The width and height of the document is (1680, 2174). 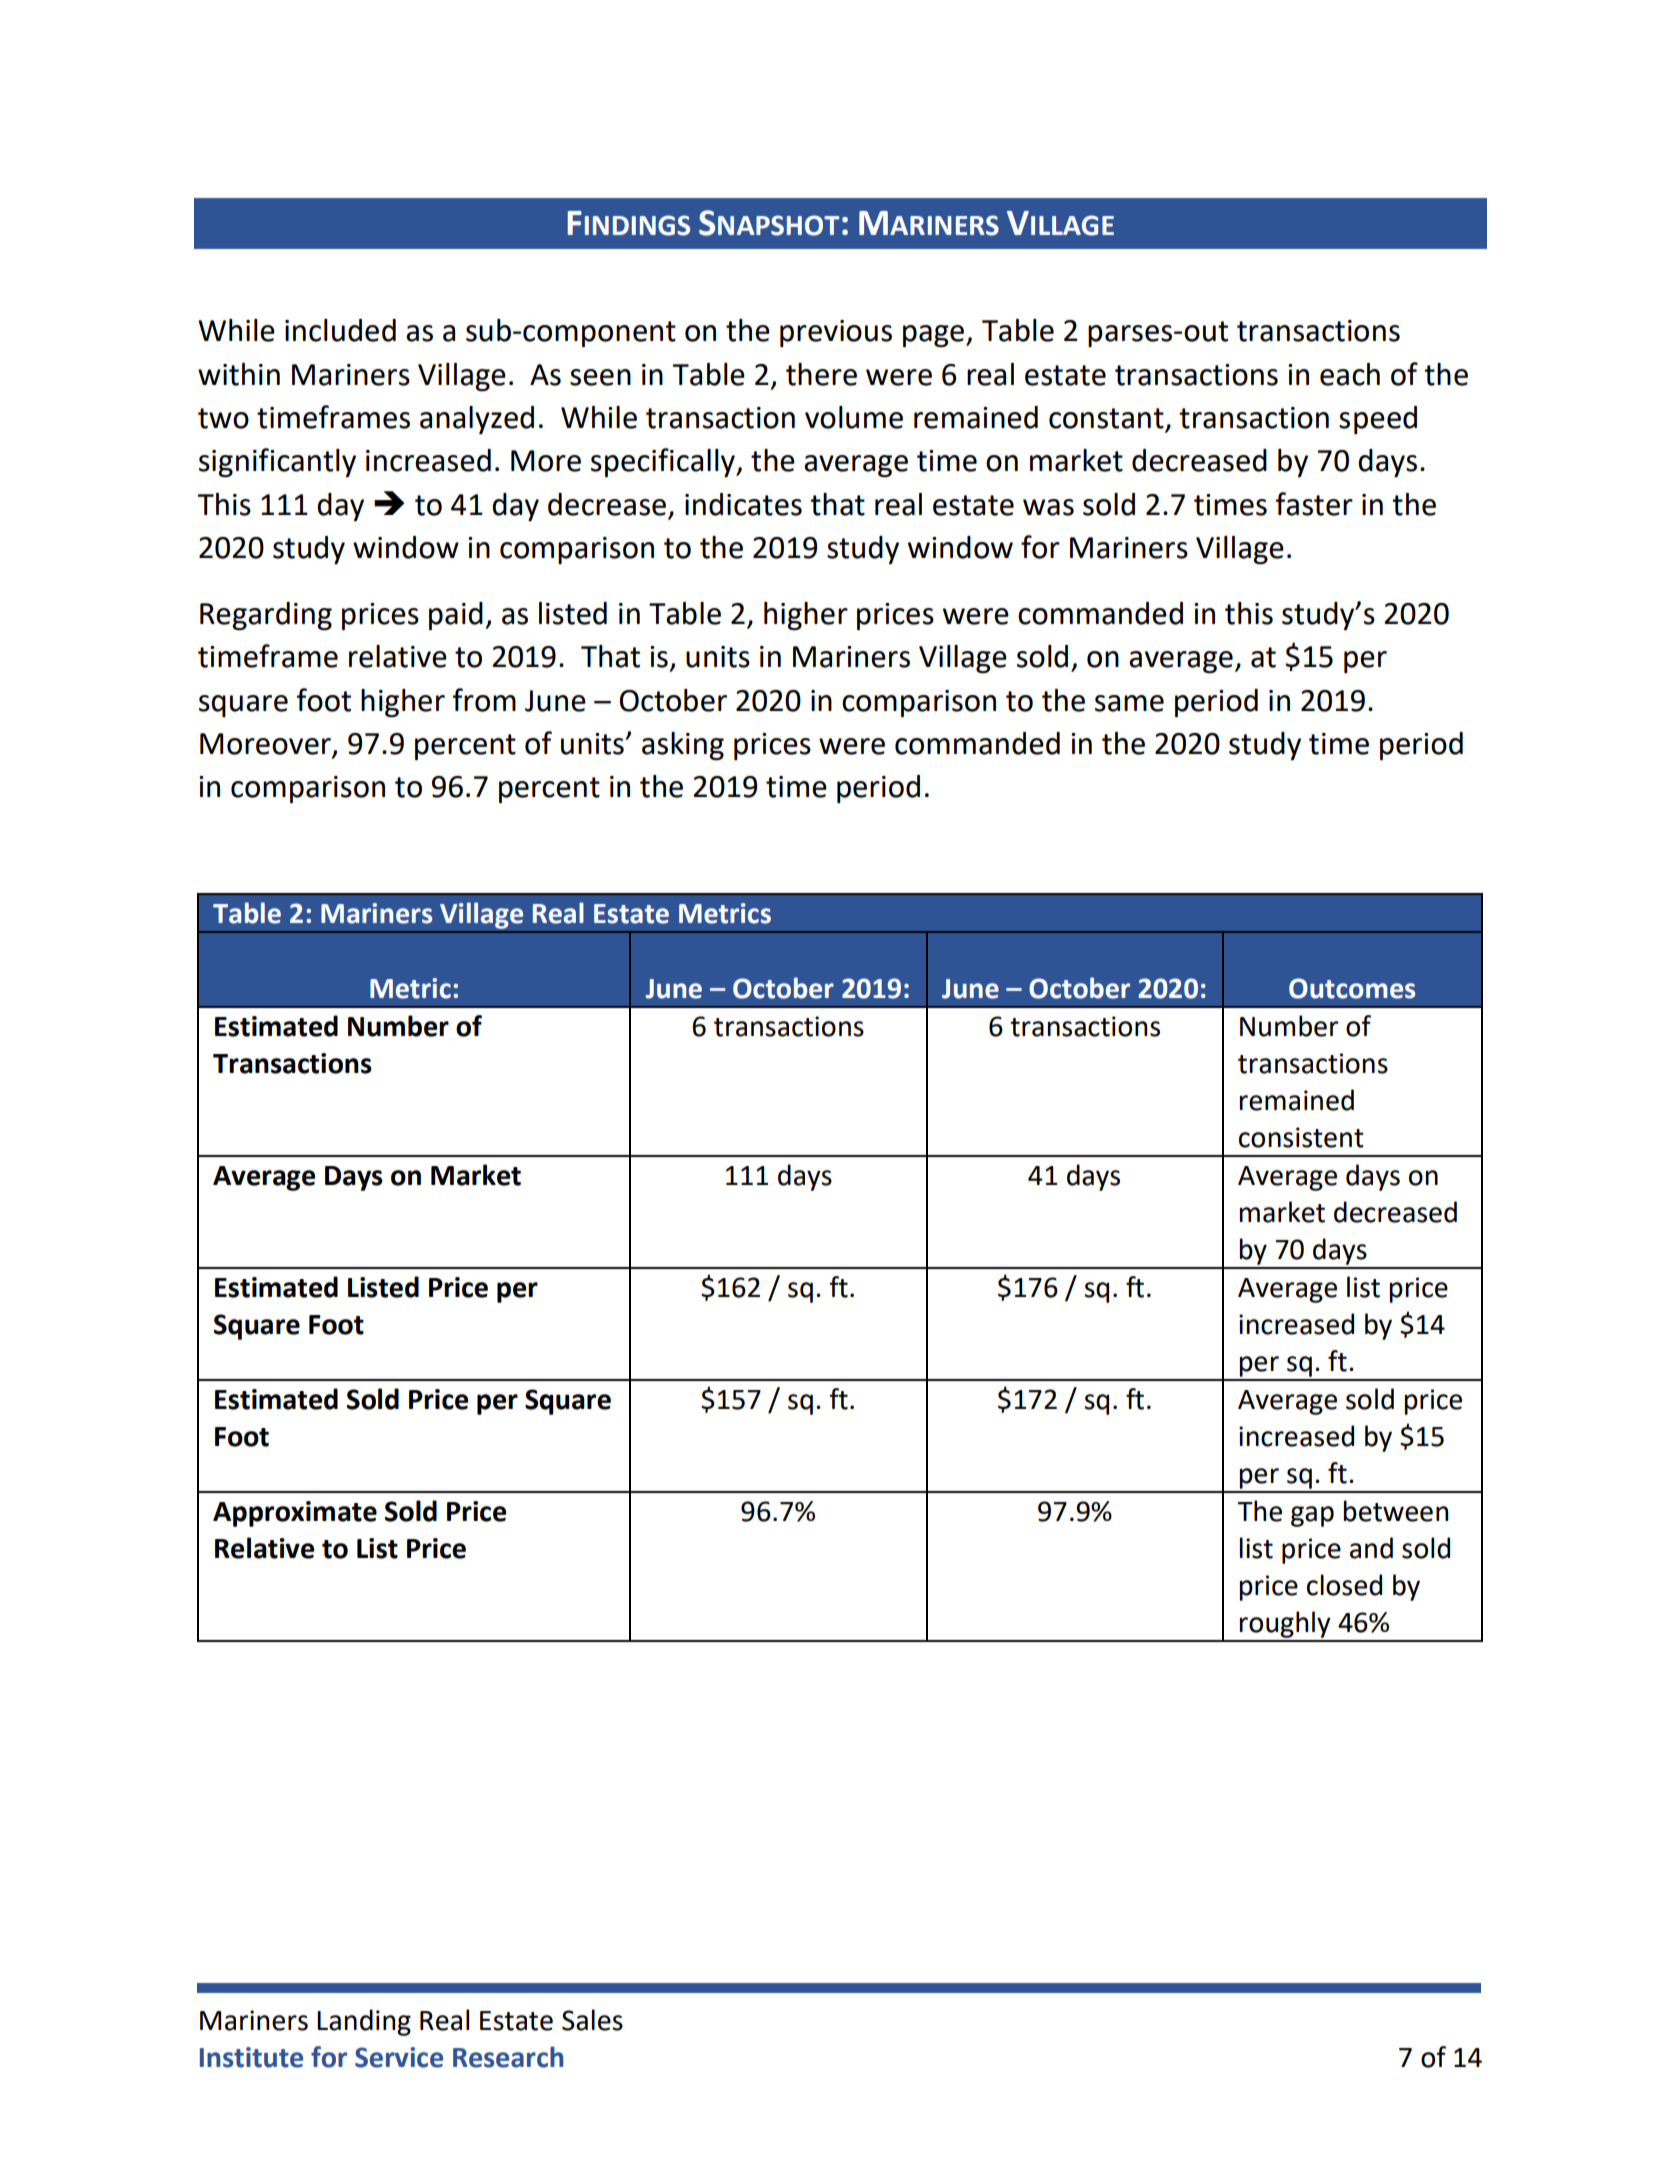 What do you see at coordinates (1350, 374) in the document?
I see `each` at bounding box center [1350, 374].
